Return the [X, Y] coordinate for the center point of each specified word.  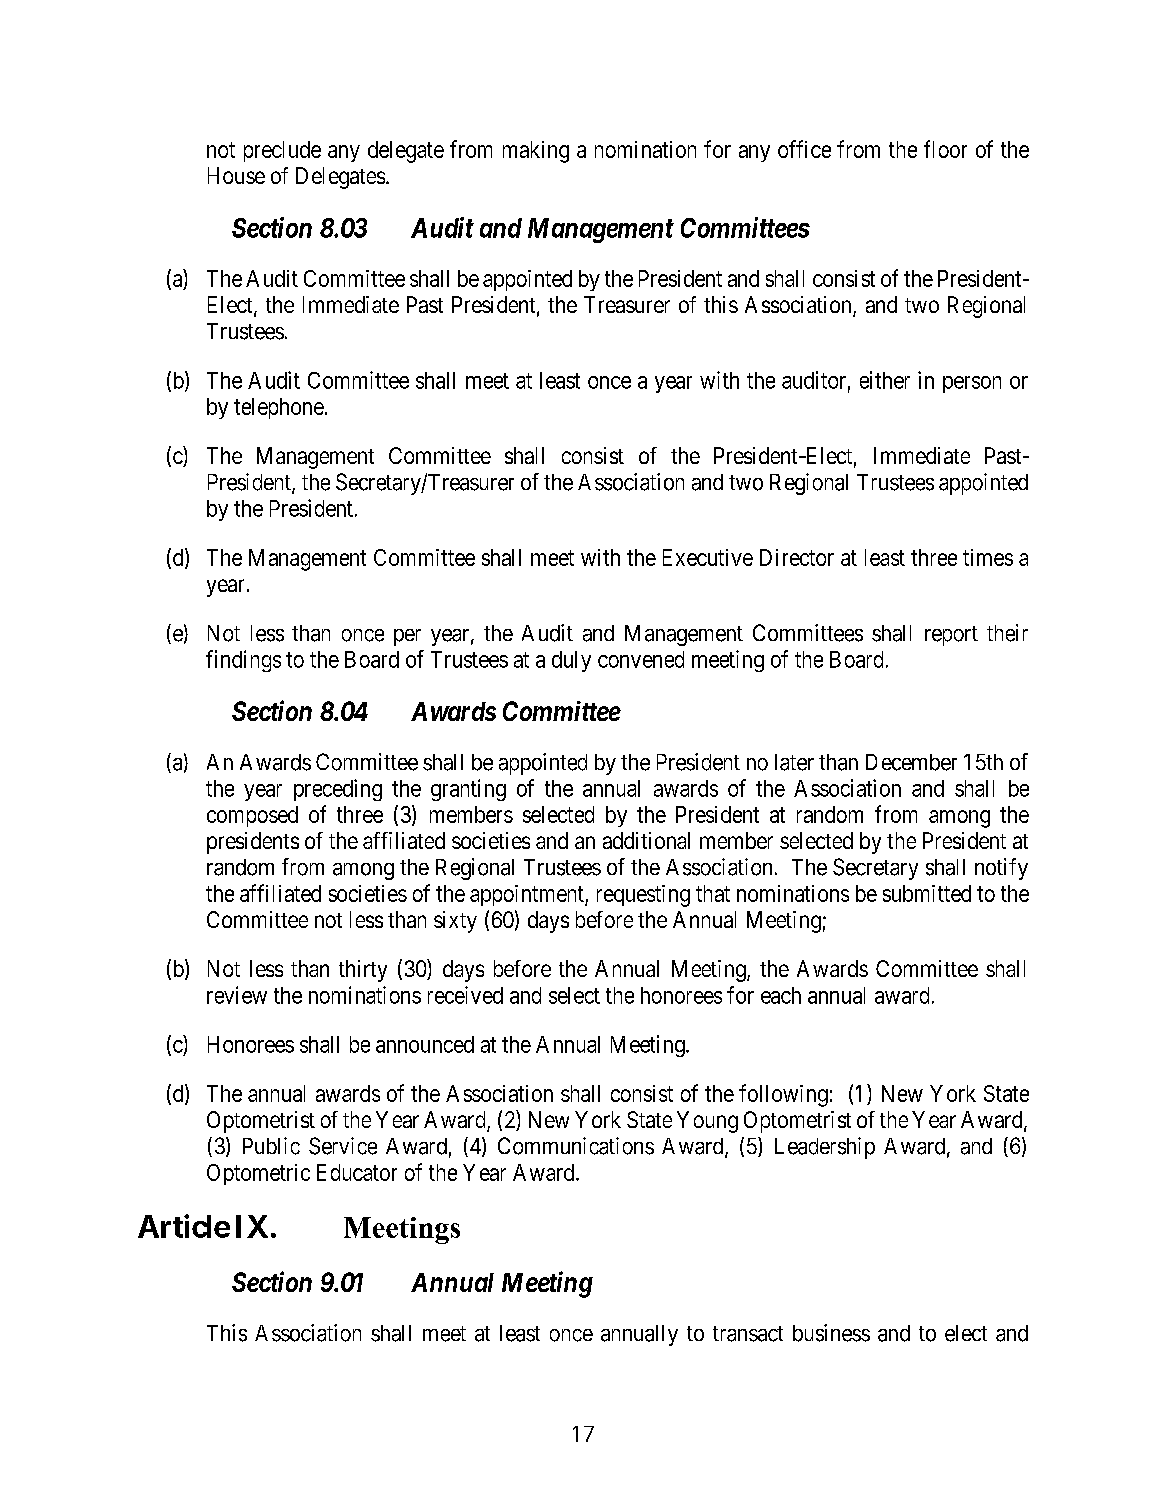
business [831, 1333]
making [536, 152]
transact [748, 1334]
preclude [282, 151]
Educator [357, 1172]
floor [945, 149]
